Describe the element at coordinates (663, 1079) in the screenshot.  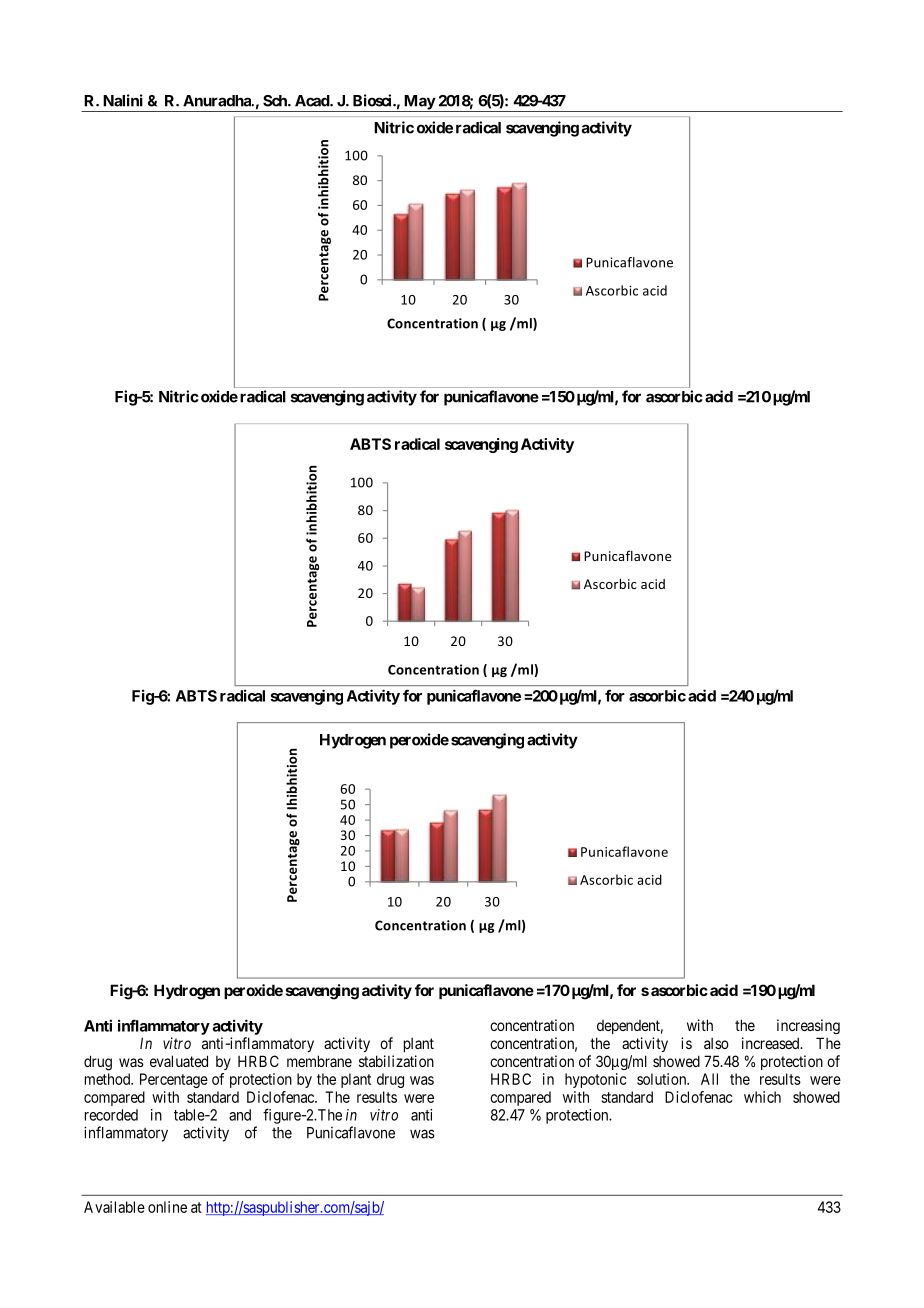
I see `solution` at that location.
